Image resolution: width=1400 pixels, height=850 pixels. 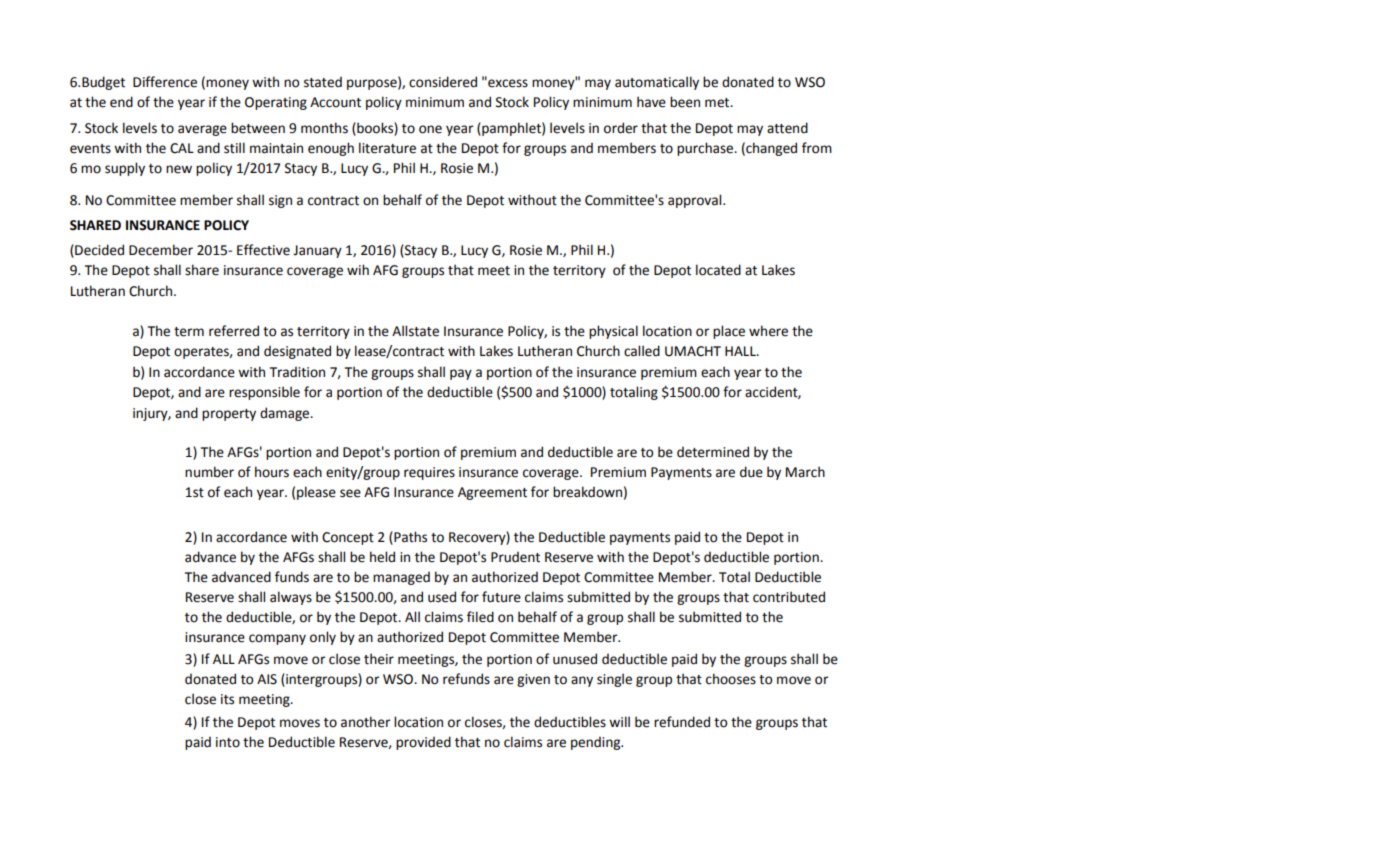 I want to click on due, so click(x=751, y=472).
